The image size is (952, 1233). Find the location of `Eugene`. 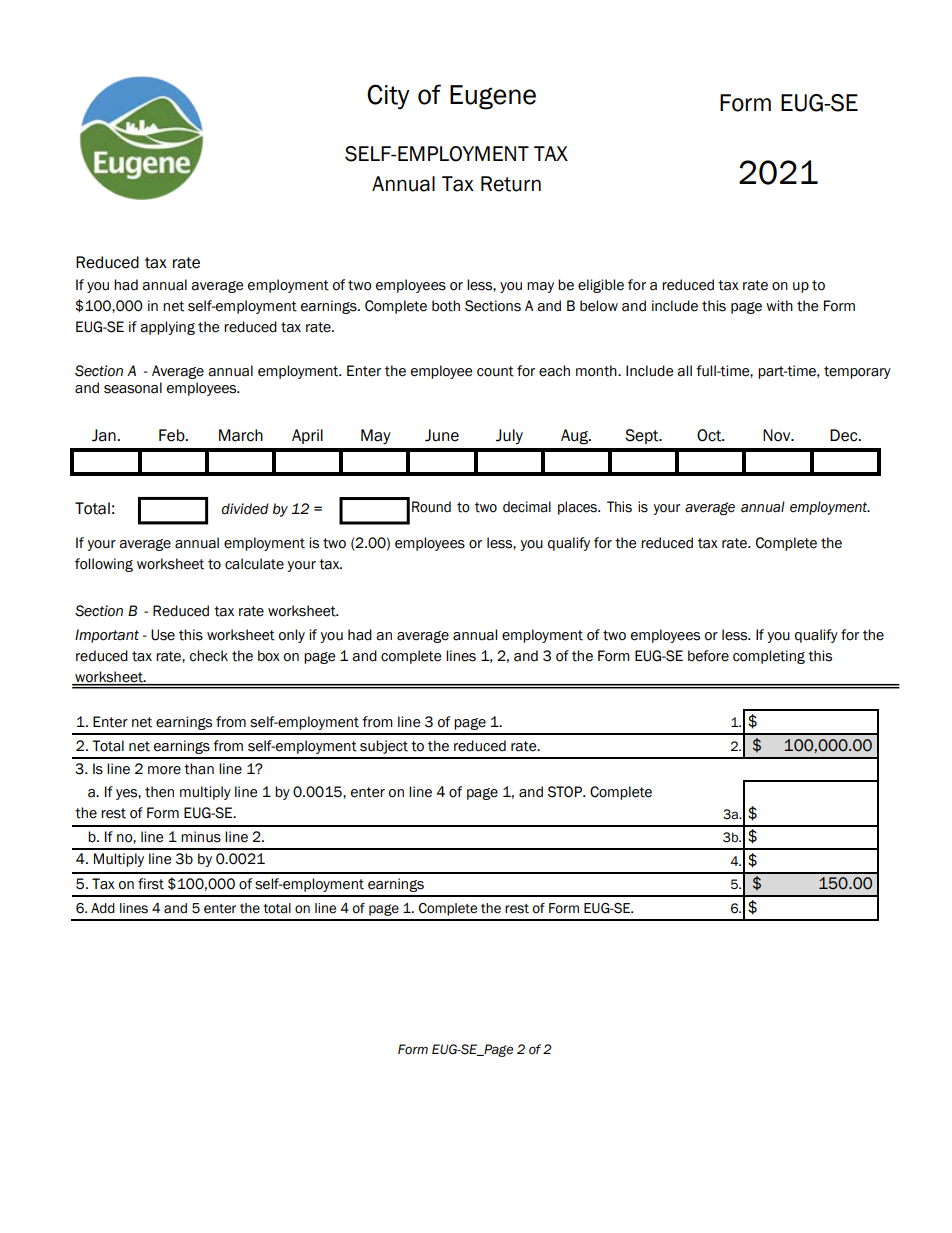

Eugene is located at coordinates (493, 97).
